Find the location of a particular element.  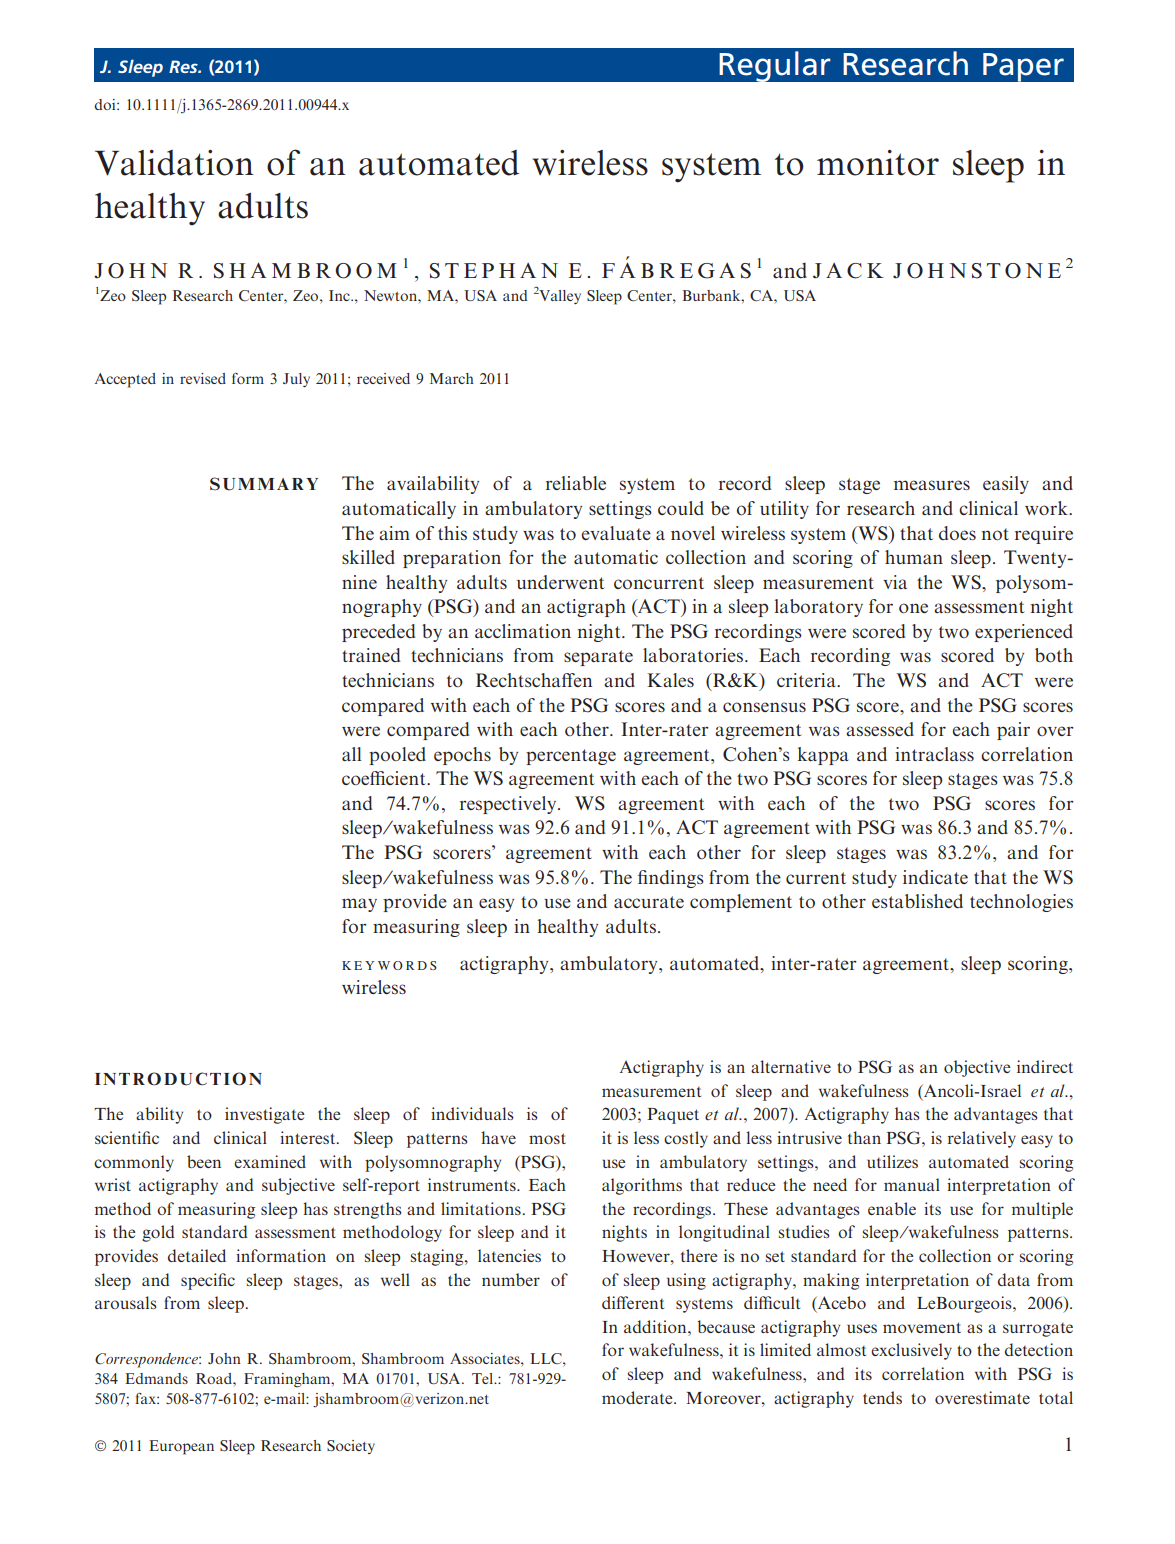

indicate is located at coordinates (935, 877).
